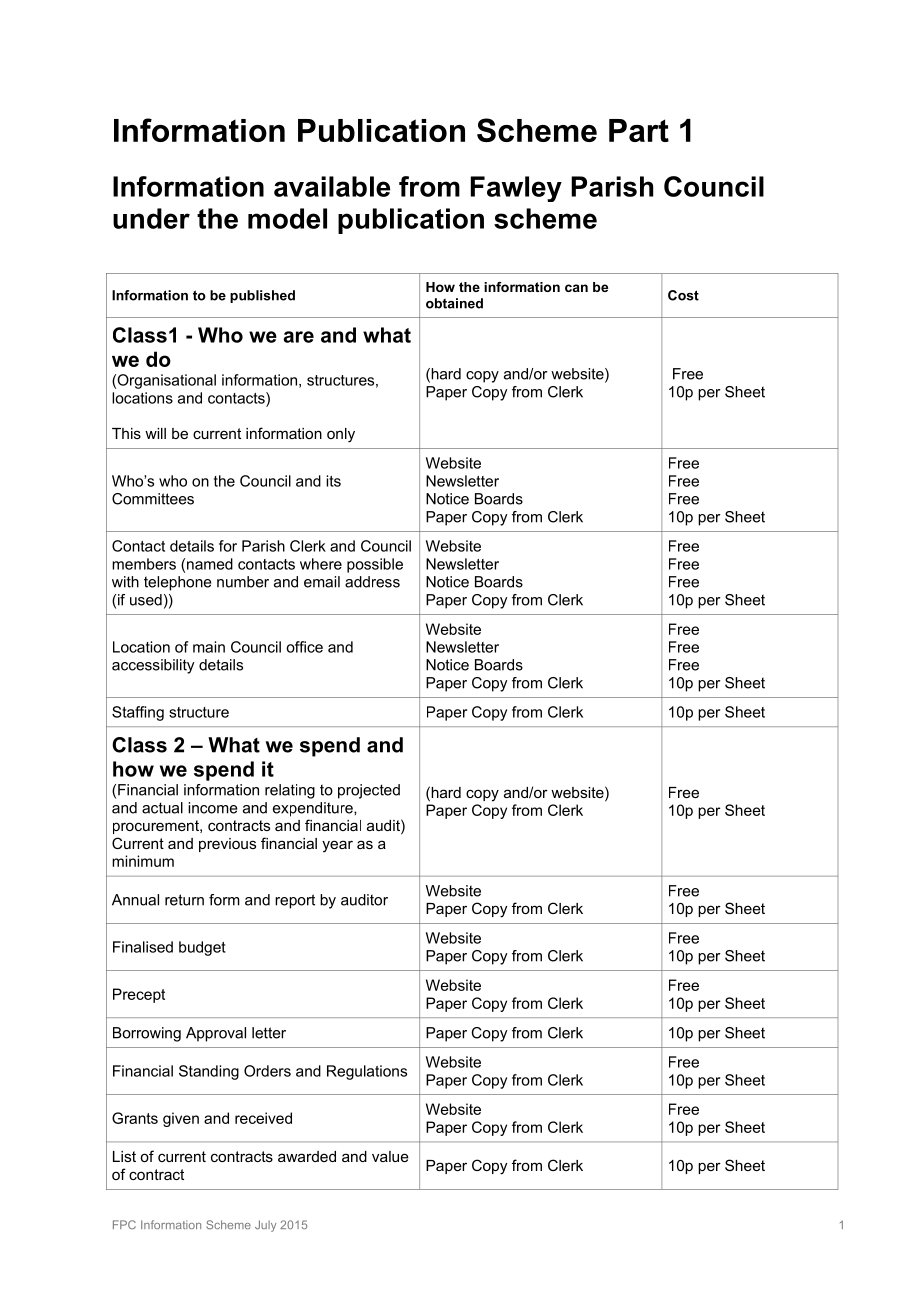 The image size is (924, 1308). Describe the element at coordinates (372, 582) in the document. I see `address` at that location.
